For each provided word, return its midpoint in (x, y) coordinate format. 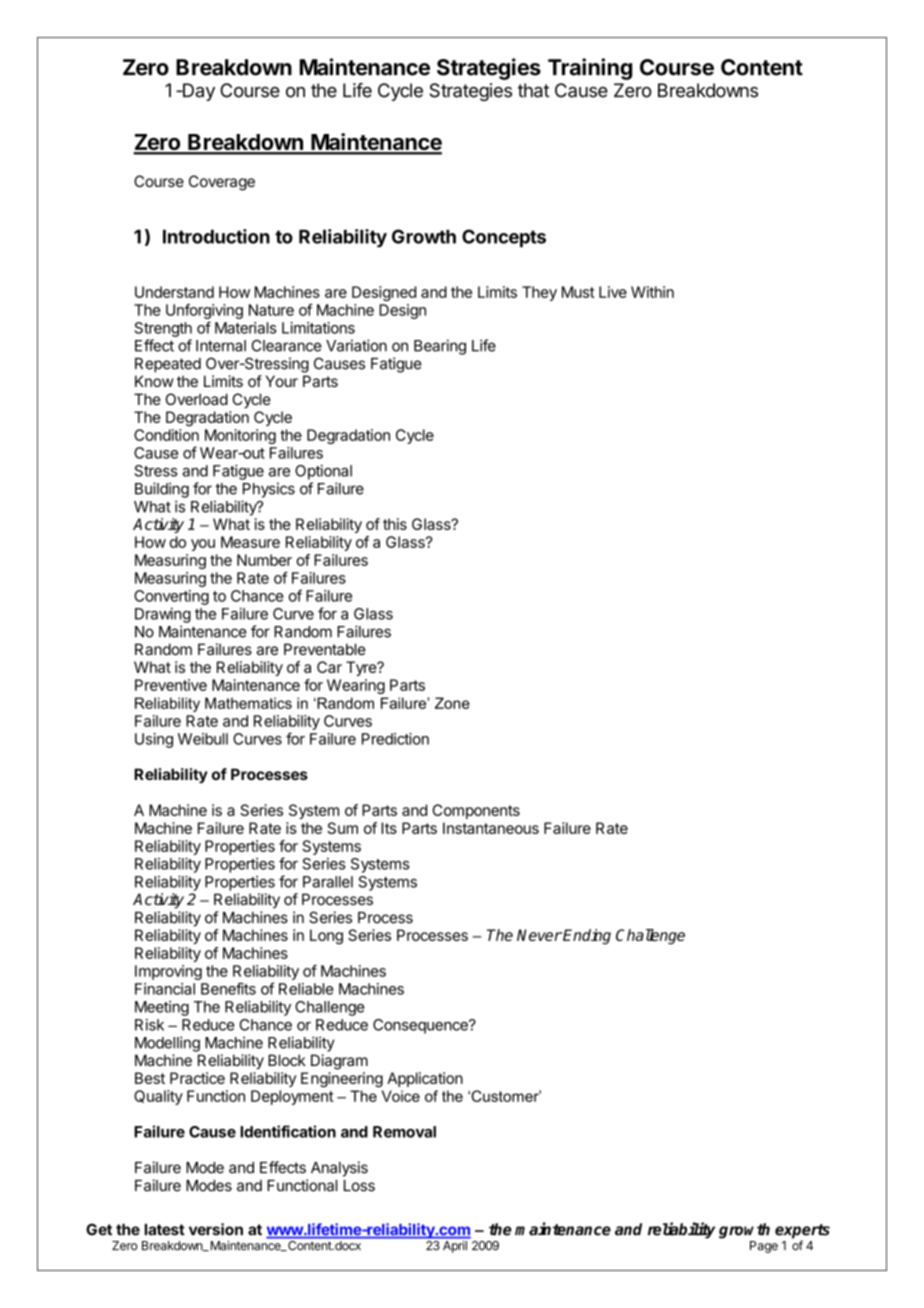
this (395, 524)
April (455, 1247)
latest (165, 1230)
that (534, 90)
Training (590, 69)
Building (162, 490)
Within (652, 292)
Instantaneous (491, 828)
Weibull (203, 739)
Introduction (216, 236)
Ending (587, 936)
